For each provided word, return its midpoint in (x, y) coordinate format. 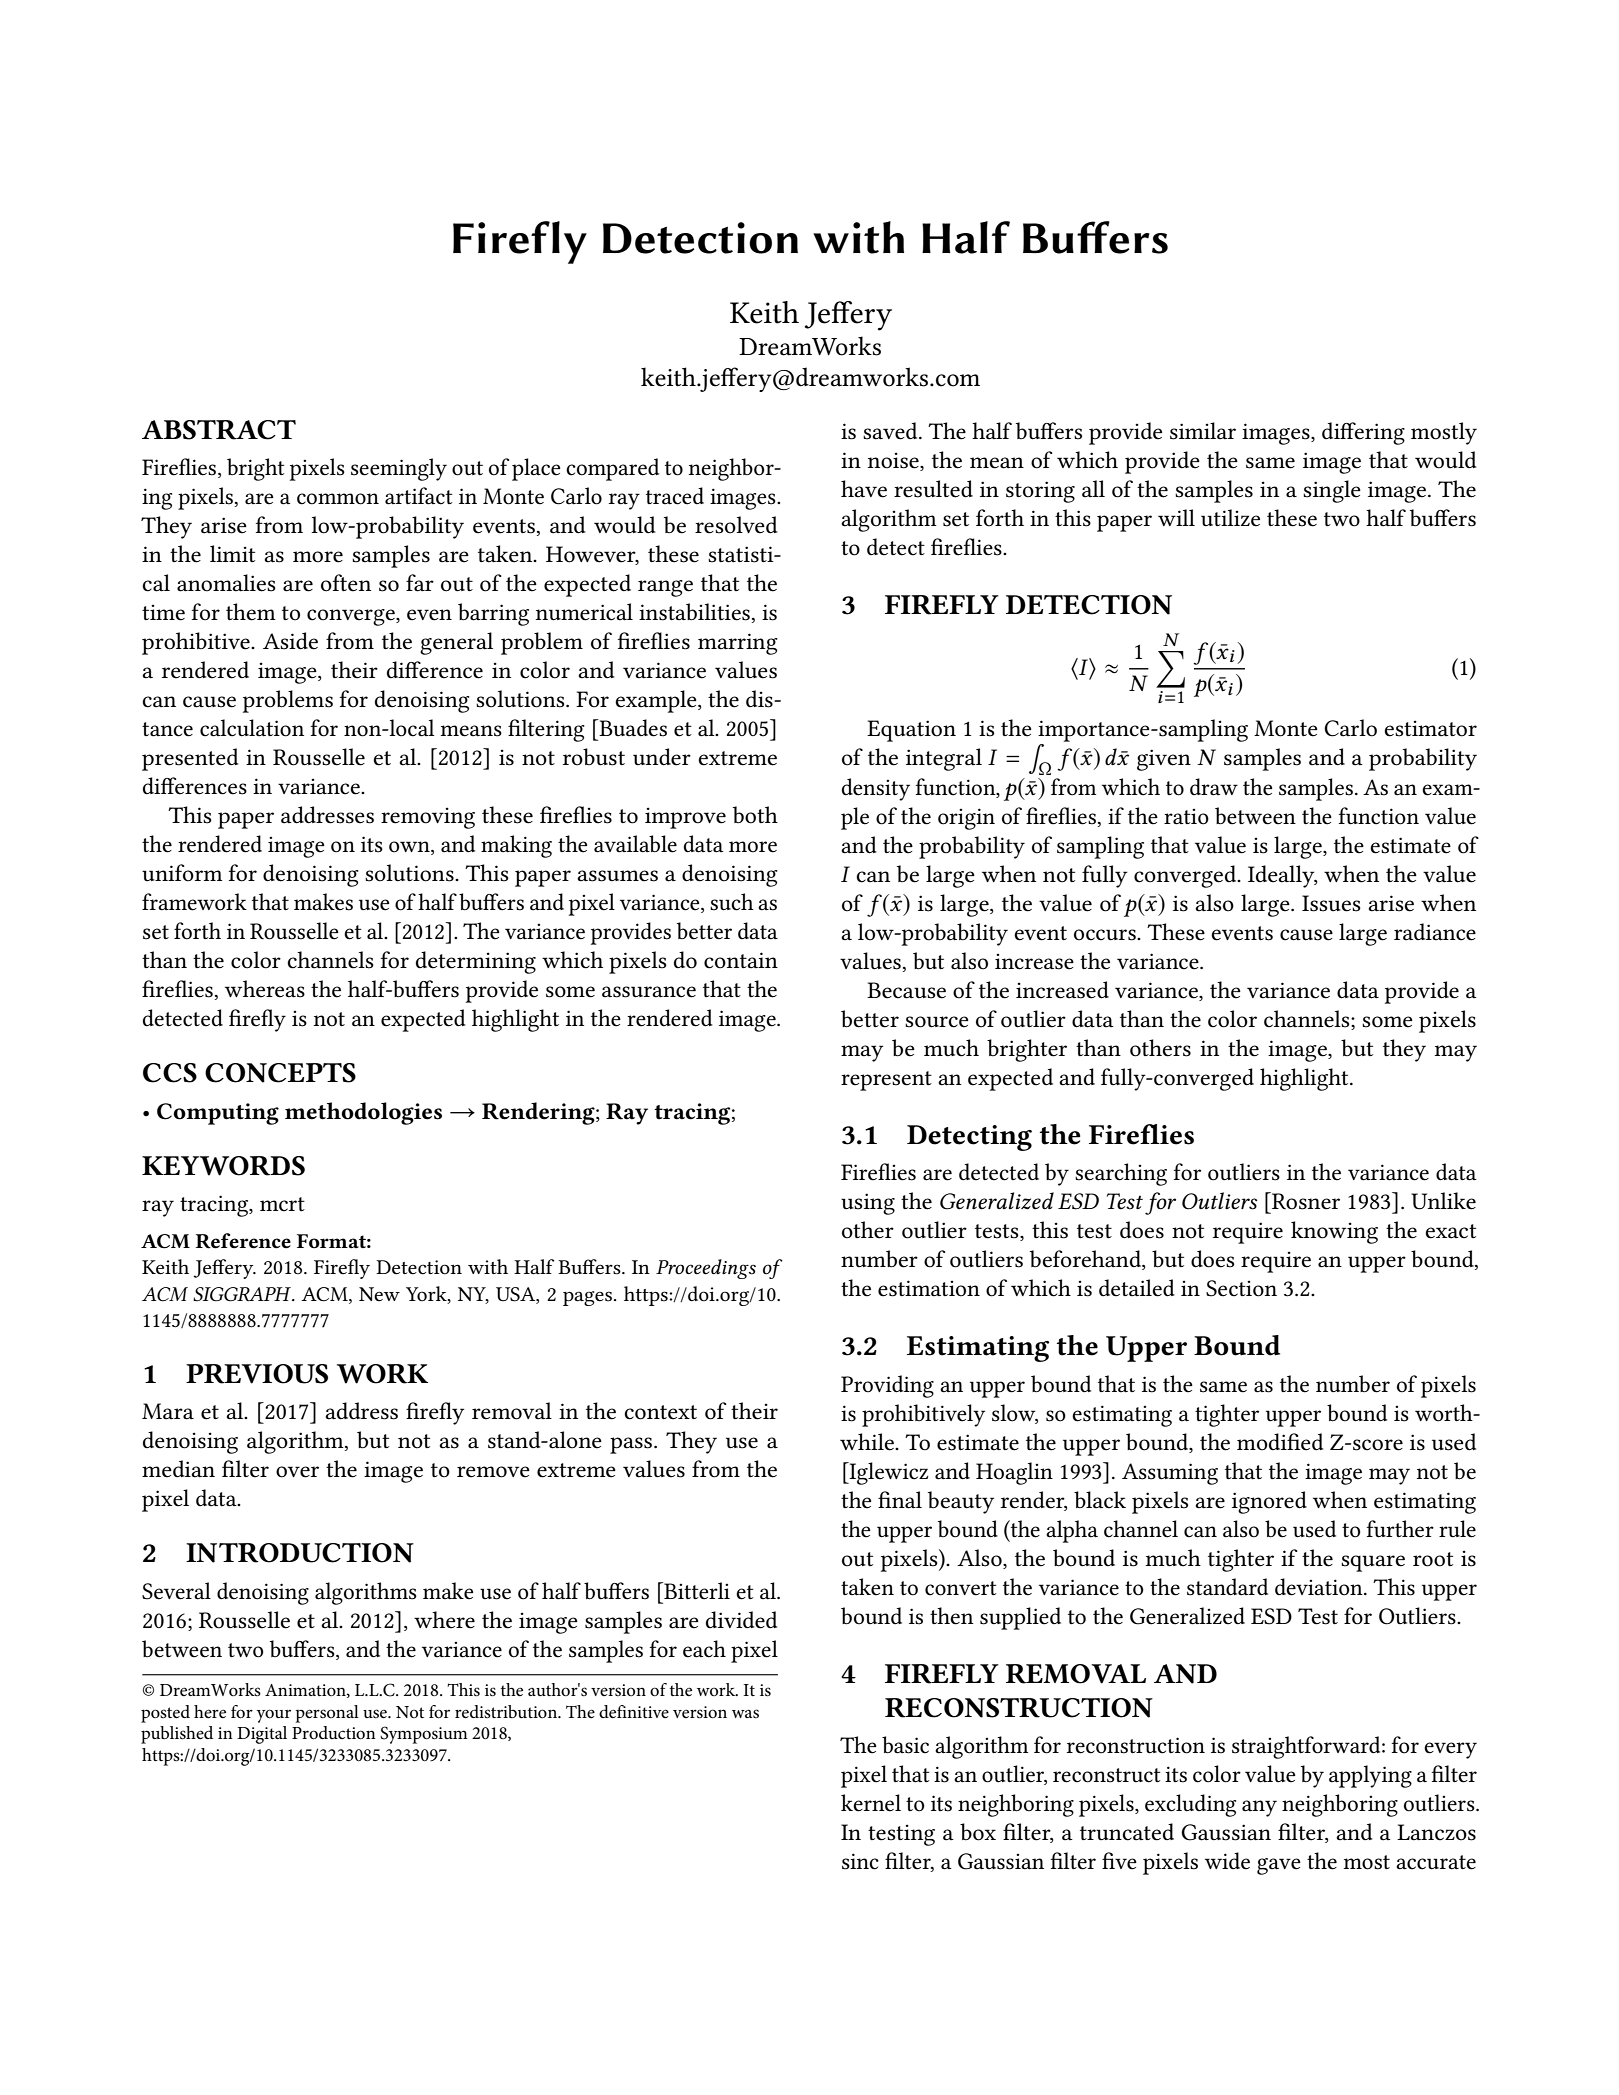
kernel (871, 1803)
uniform (182, 873)
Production (334, 1733)
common (338, 499)
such (732, 902)
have (864, 489)
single (1332, 491)
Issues (1331, 903)
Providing (887, 1386)
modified (1280, 1442)
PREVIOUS (257, 1374)
